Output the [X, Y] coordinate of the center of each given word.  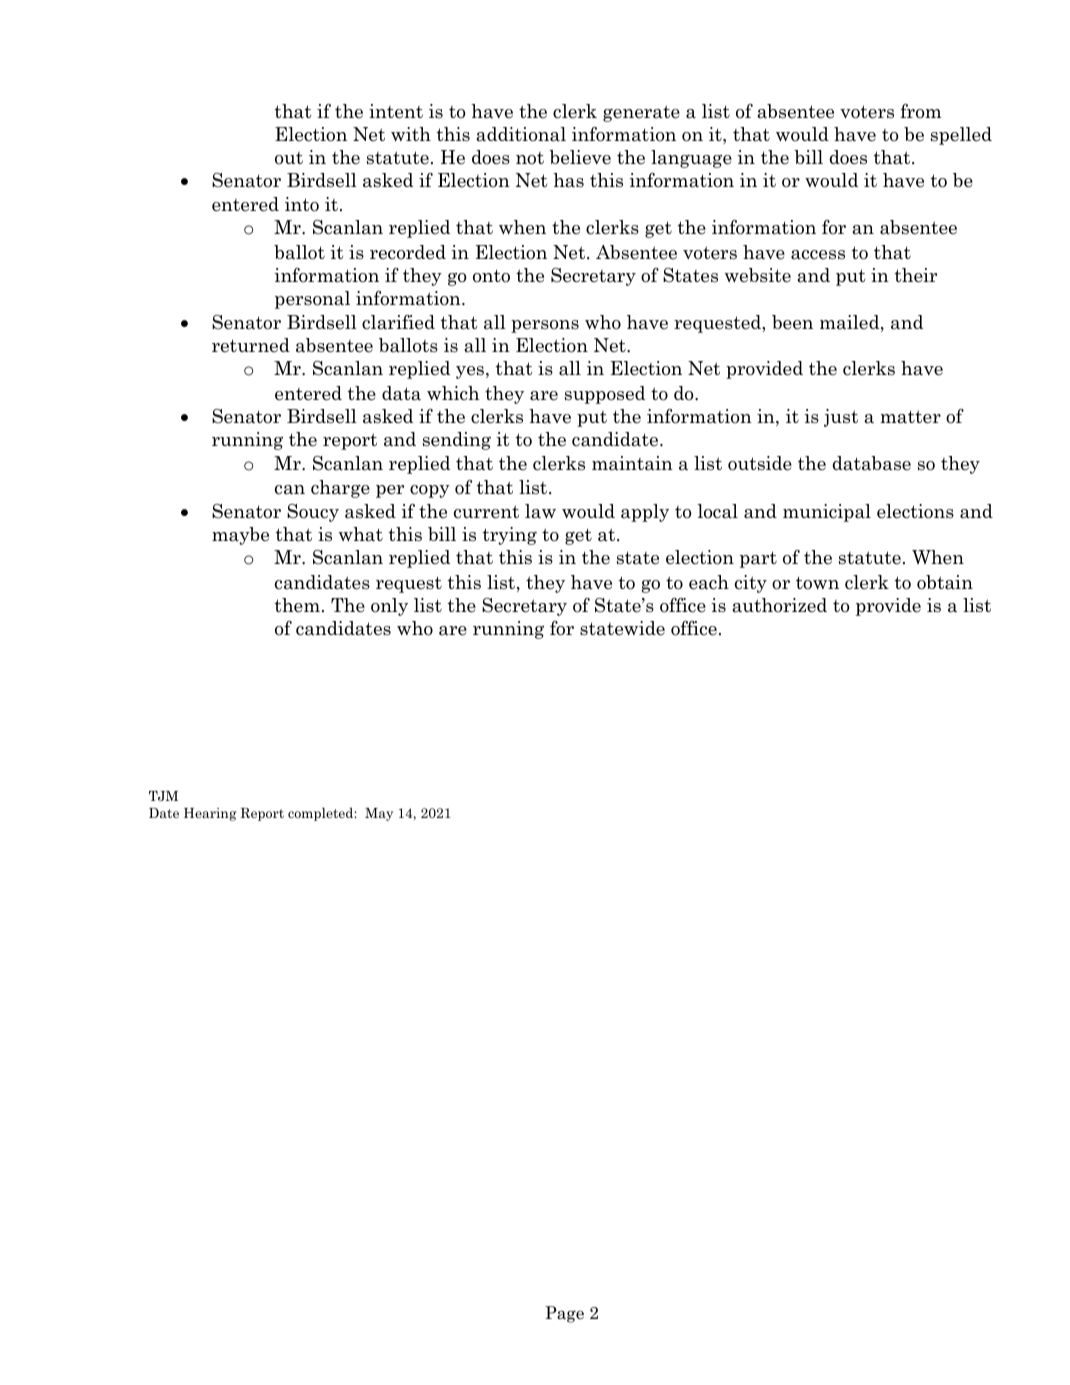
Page [564, 1314]
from [920, 111]
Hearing [210, 814]
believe [580, 157]
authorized [779, 605]
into [302, 204]
